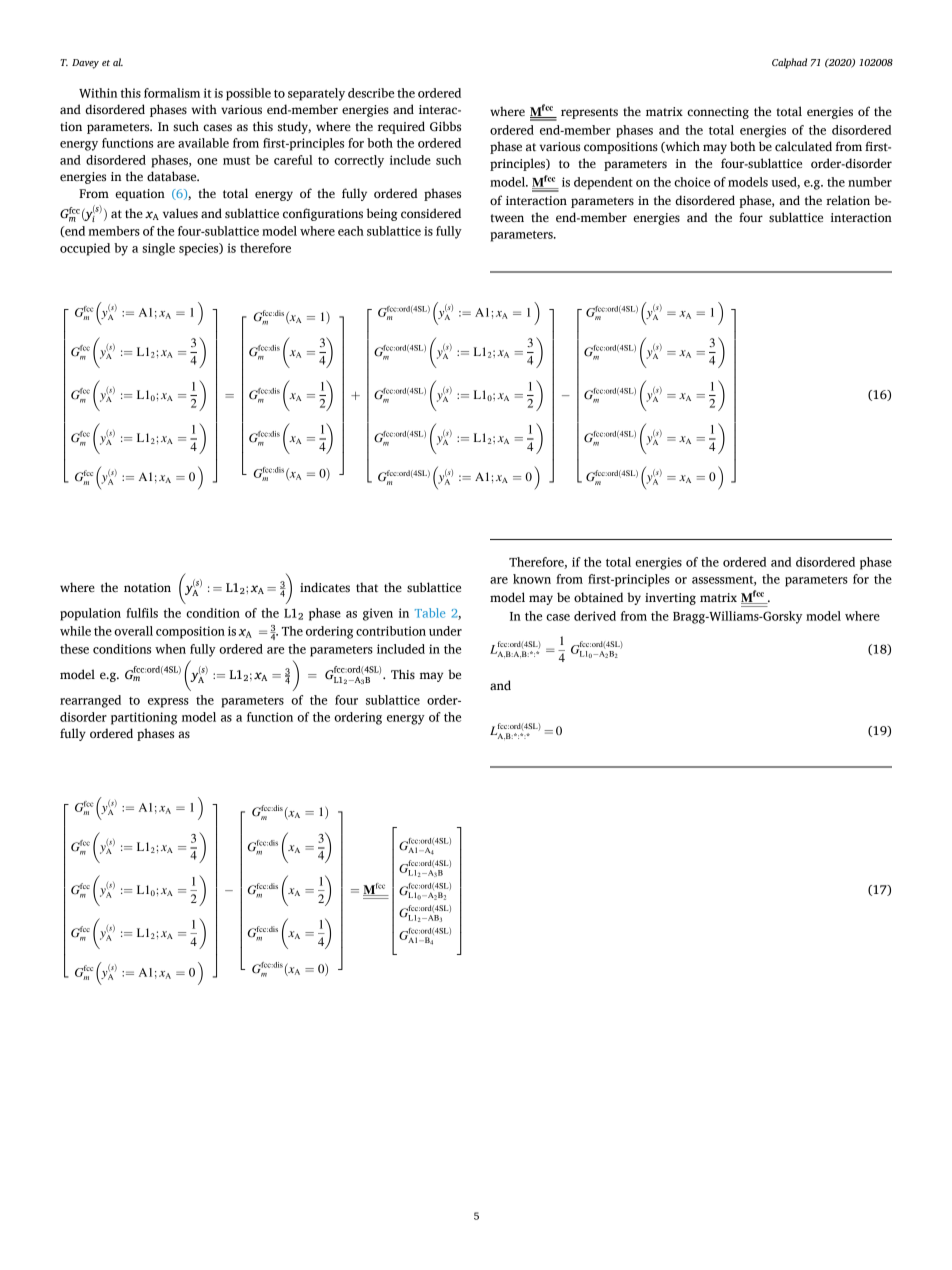 The width and height of the screenshot is (952, 1270). I want to click on choice, so click(692, 182).
